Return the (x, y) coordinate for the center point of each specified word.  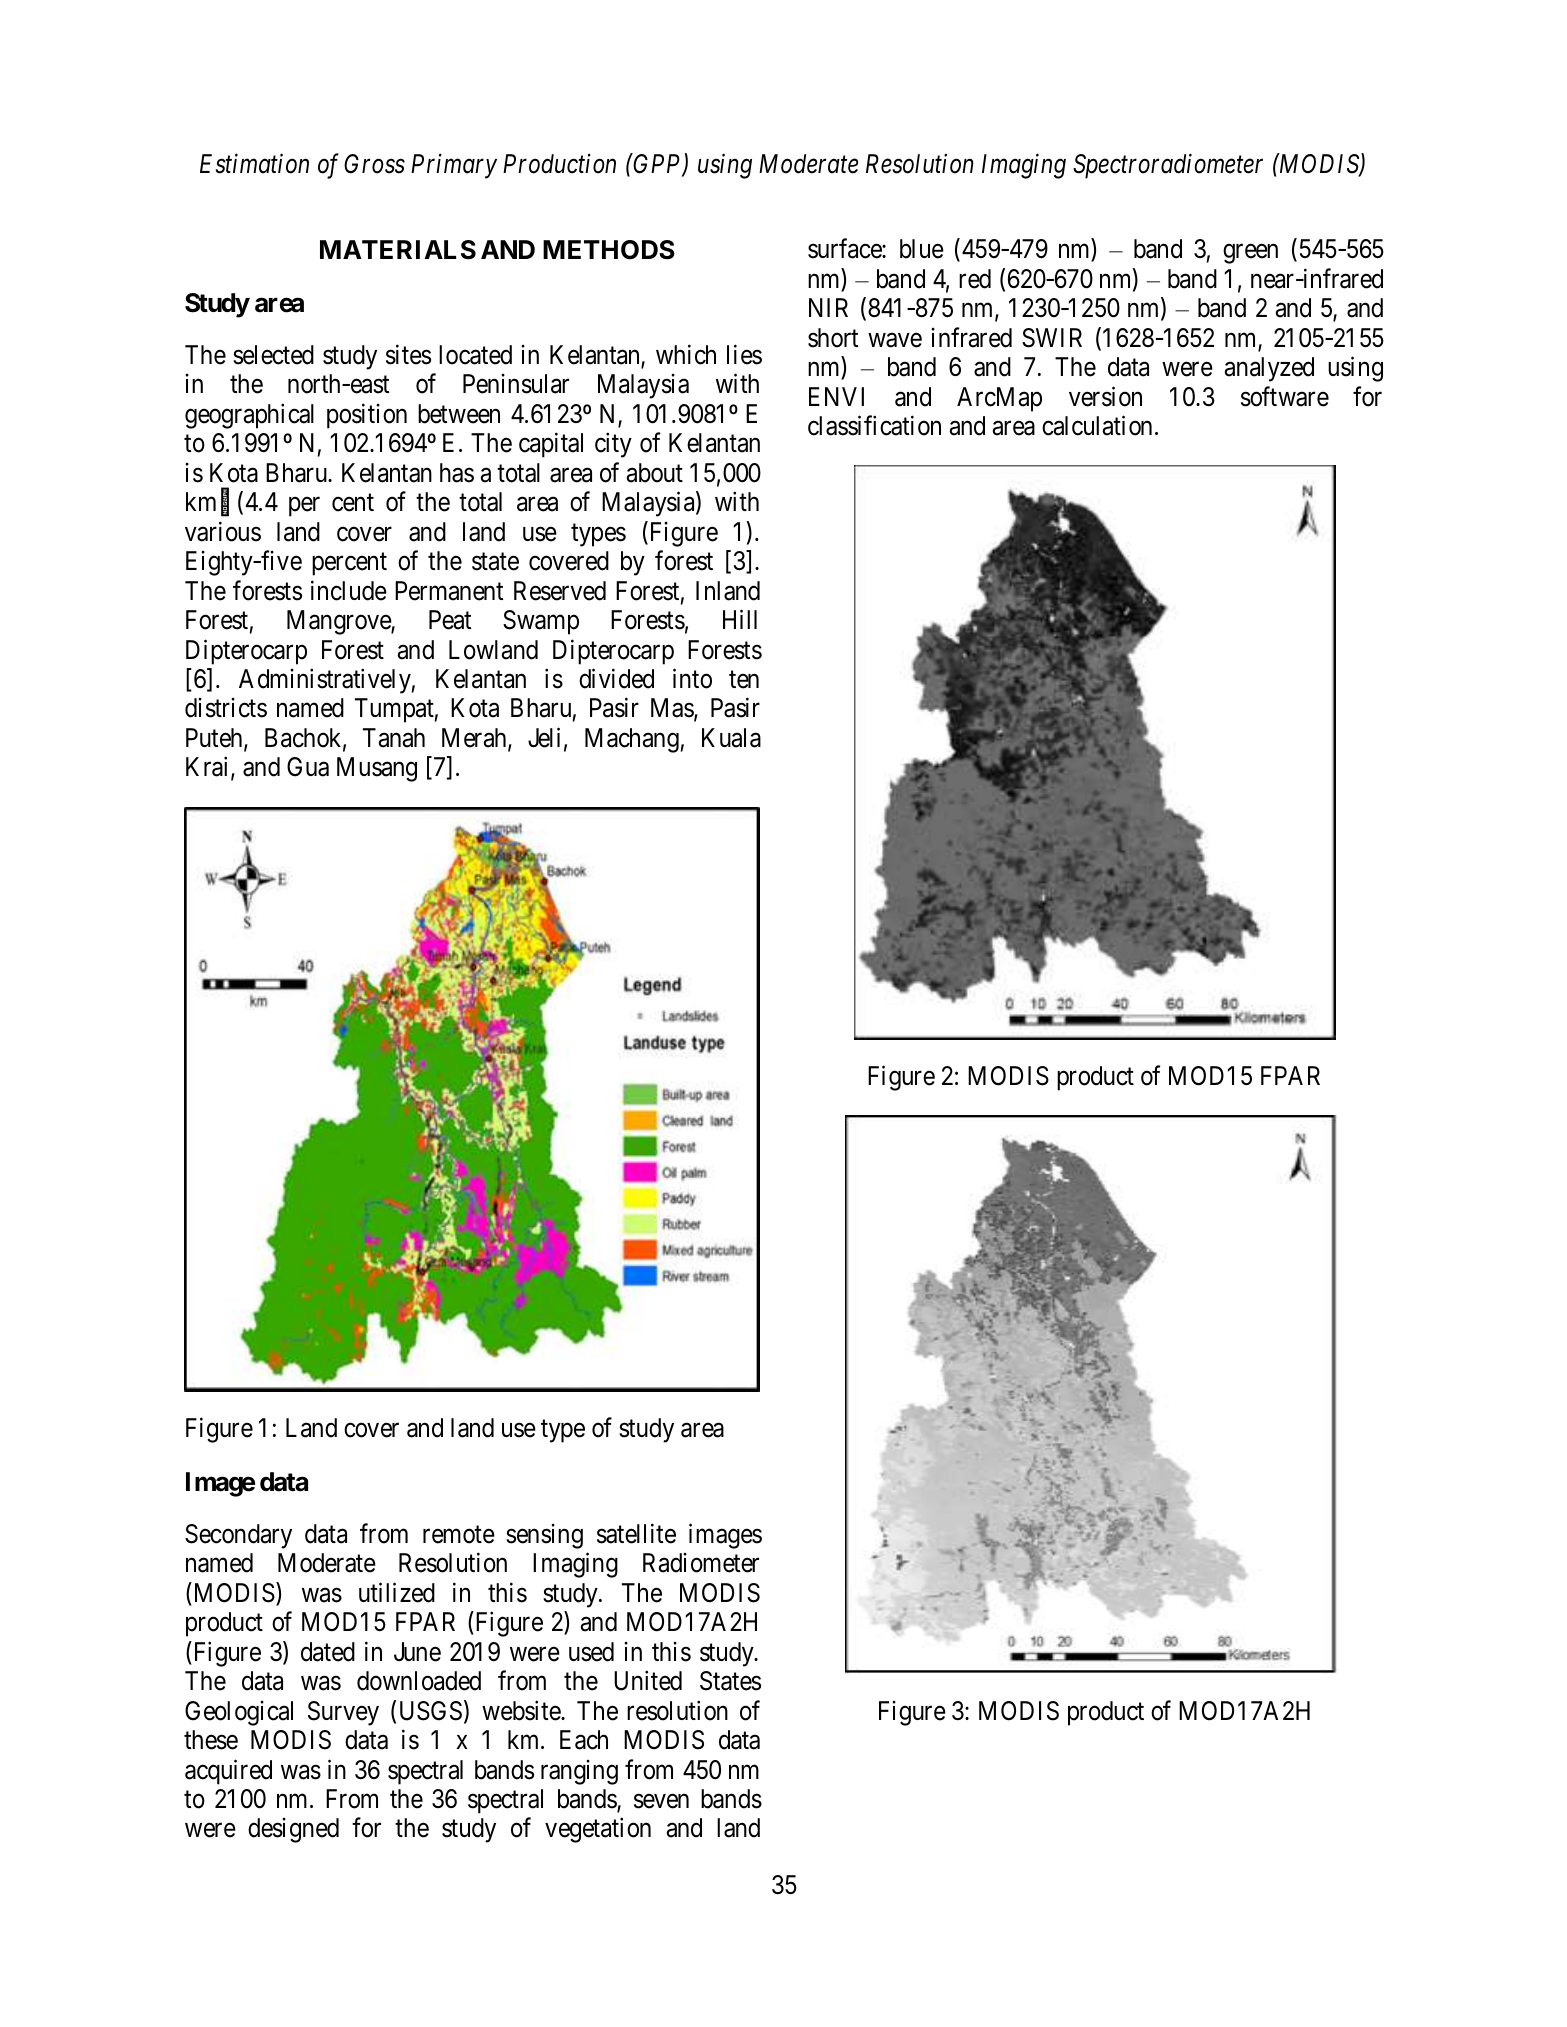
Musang (377, 769)
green (1250, 254)
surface (845, 249)
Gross (374, 164)
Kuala (731, 738)
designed (293, 1830)
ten (744, 680)
